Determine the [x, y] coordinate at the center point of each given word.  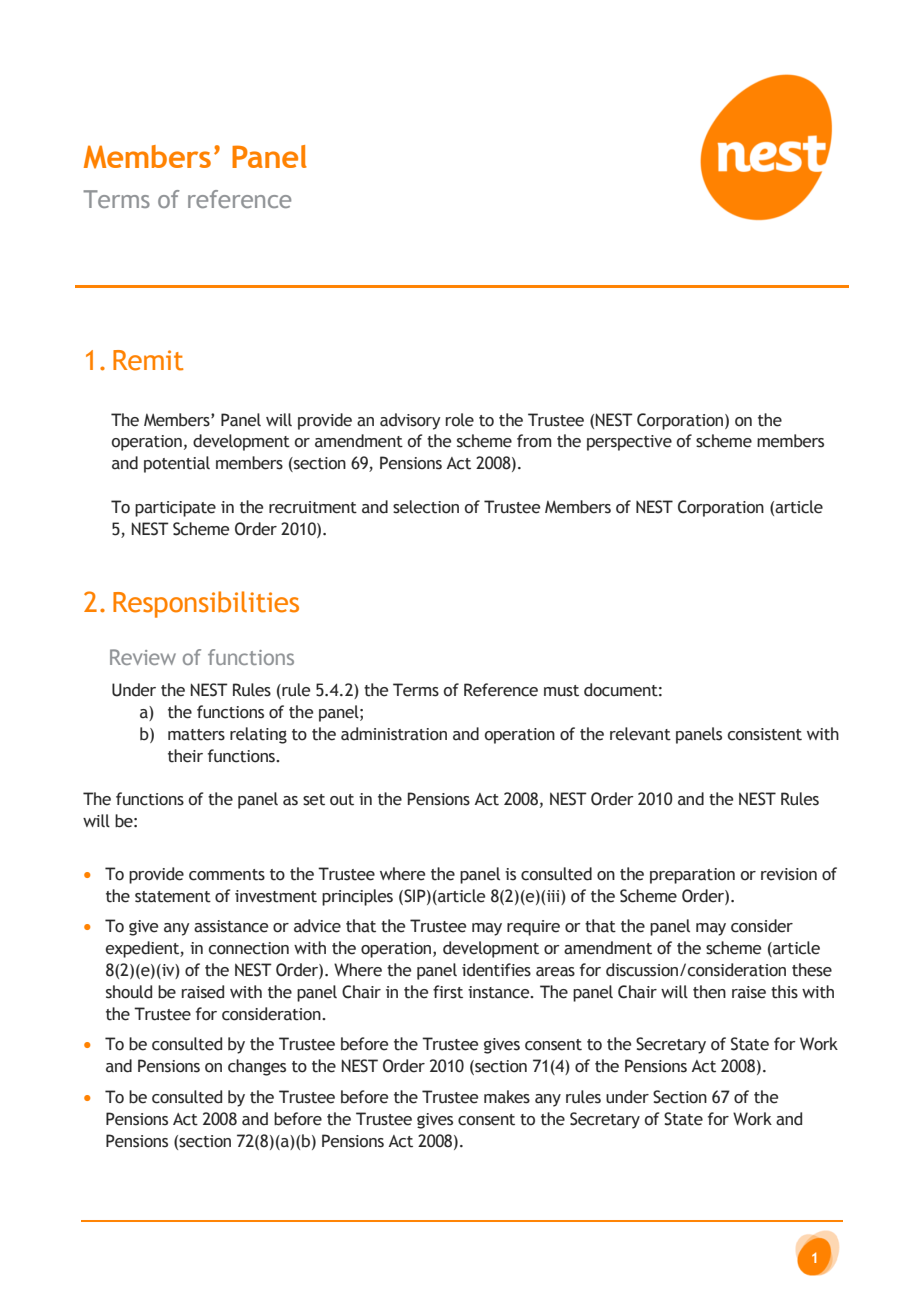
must [561, 691]
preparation [692, 876]
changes [257, 1067]
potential [177, 464]
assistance [231, 926]
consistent [765, 734]
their [185, 756]
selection [426, 507]
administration [394, 734]
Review [143, 657]
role [460, 420]
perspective [629, 443]
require [533, 928]
